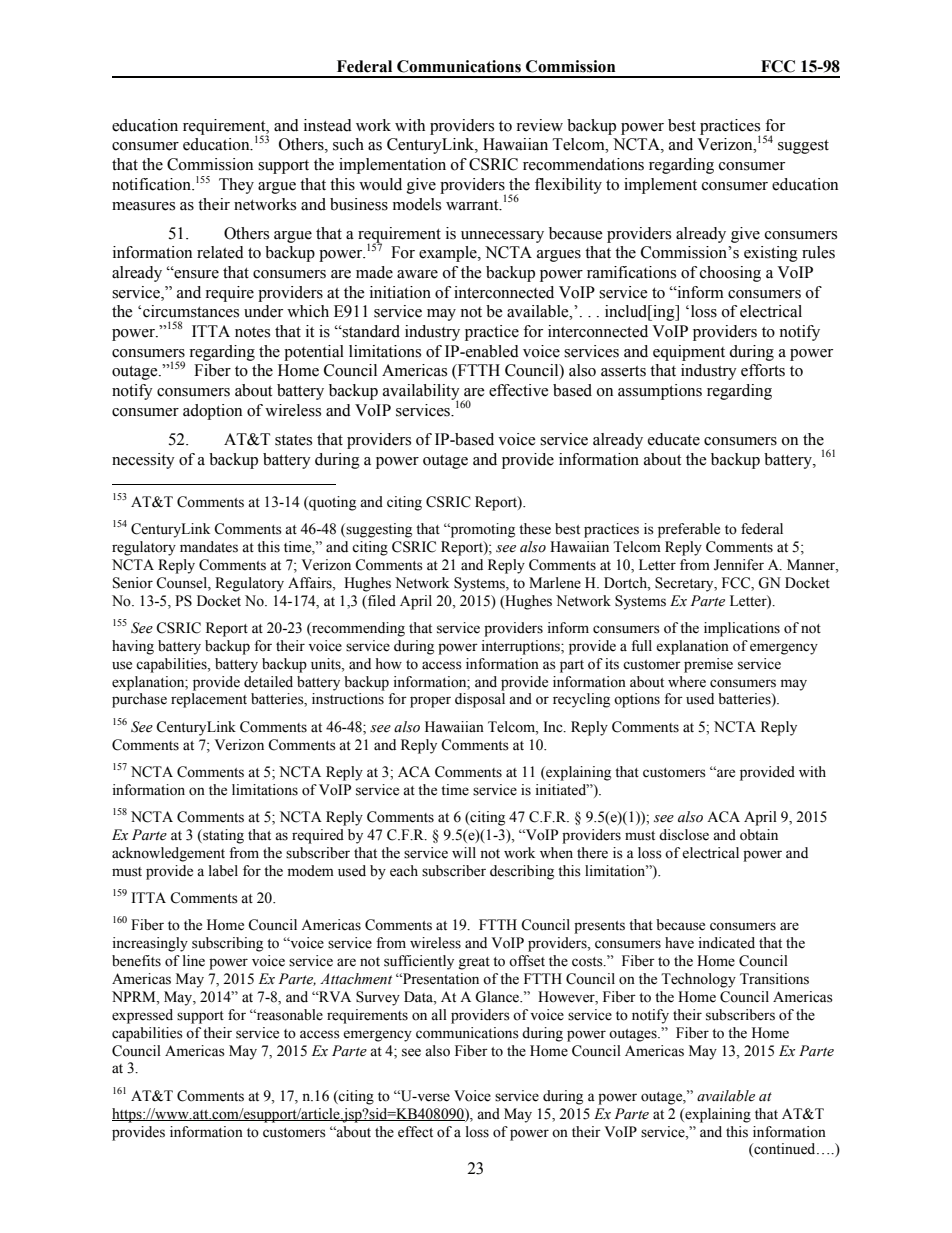  What do you see at coordinates (194, 961) in the image?
I see `line` at bounding box center [194, 961].
